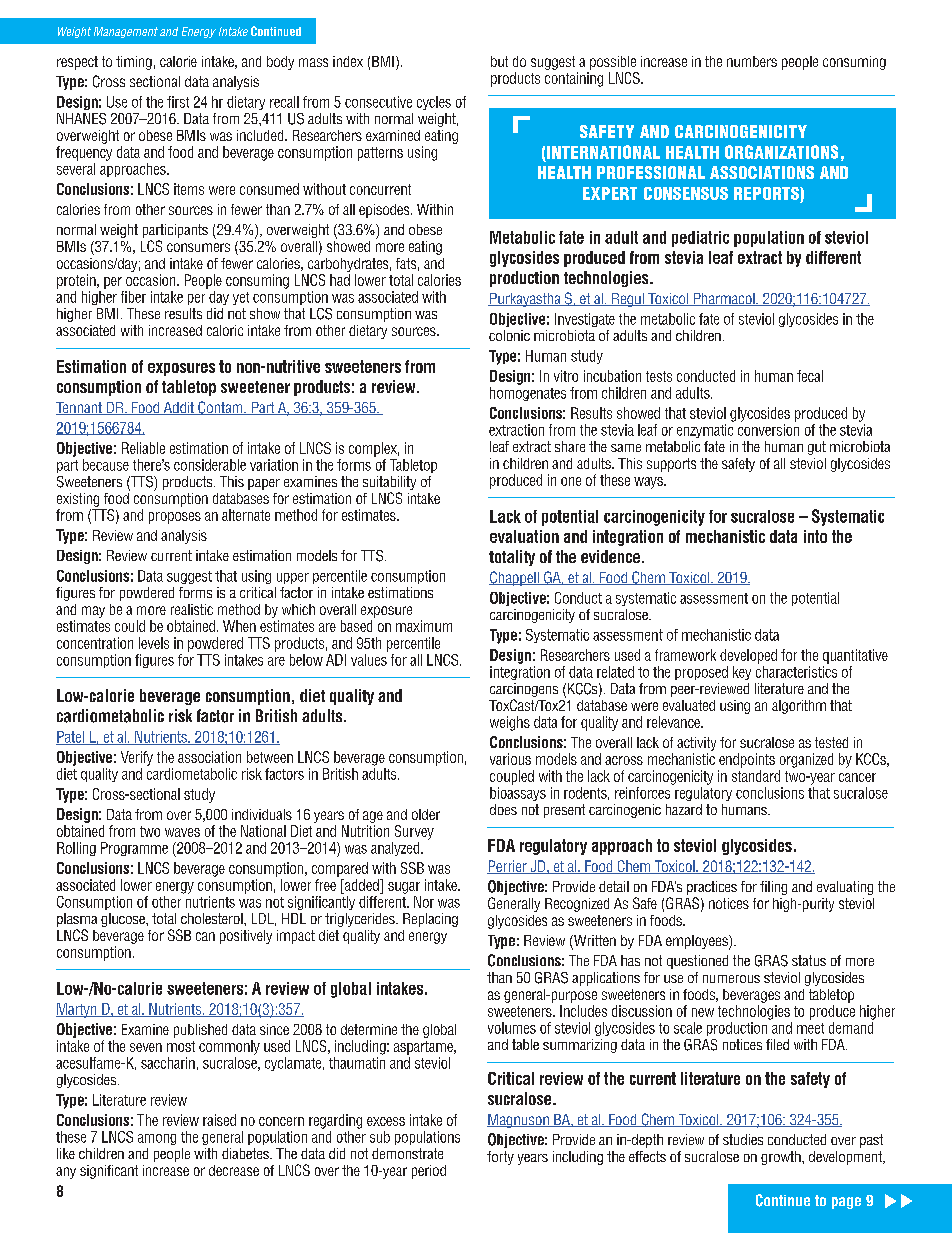  Describe the element at coordinates (430, 920) in the document. I see `Replacing` at that location.
